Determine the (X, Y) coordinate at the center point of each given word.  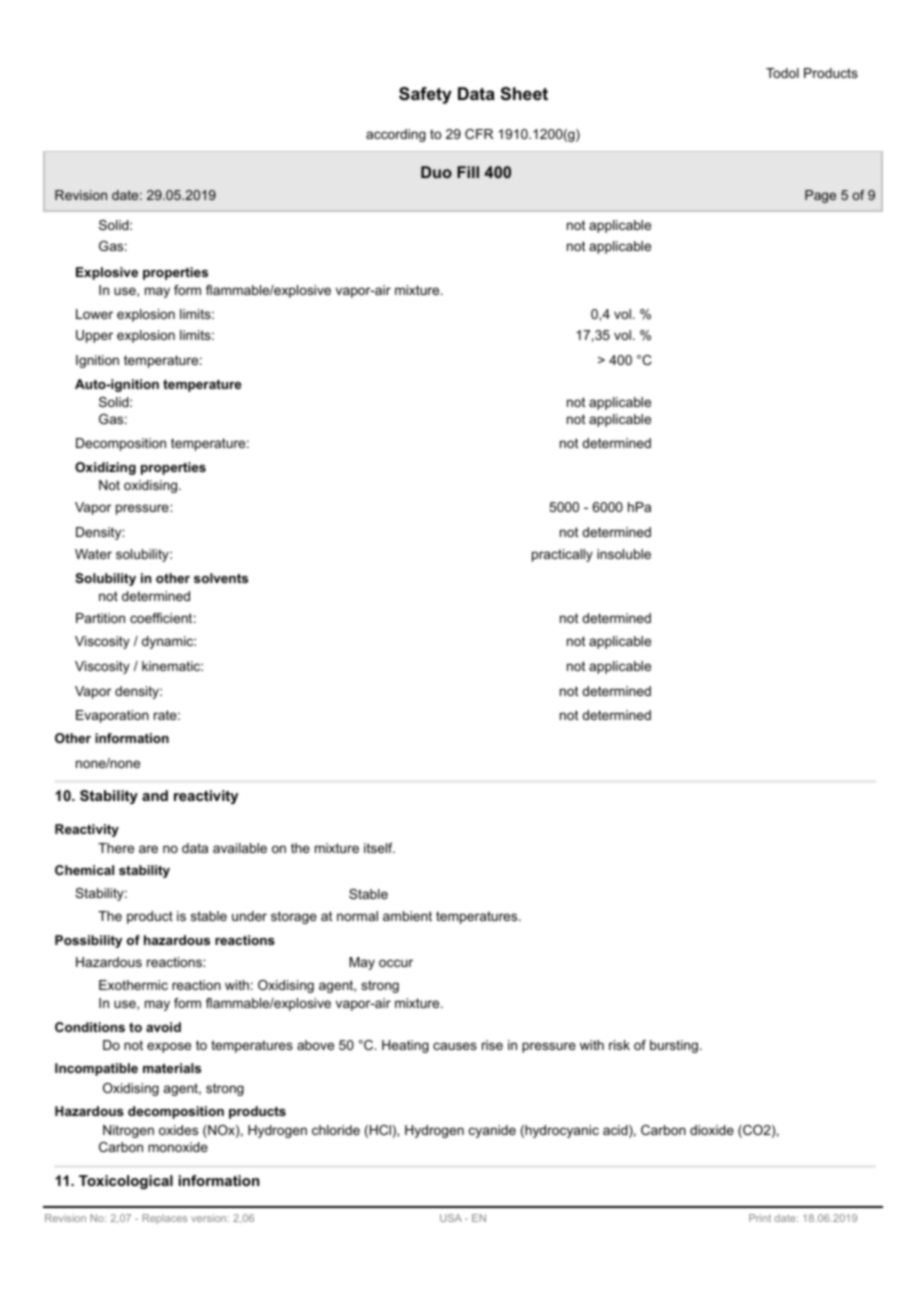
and (155, 795)
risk (619, 1045)
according (396, 135)
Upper (94, 336)
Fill (468, 172)
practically (562, 555)
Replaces (165, 1219)
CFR (479, 134)
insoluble (624, 554)
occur (396, 963)
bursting (674, 1046)
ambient (407, 916)
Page (820, 196)
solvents (221, 578)
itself (379, 848)
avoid (163, 1027)
